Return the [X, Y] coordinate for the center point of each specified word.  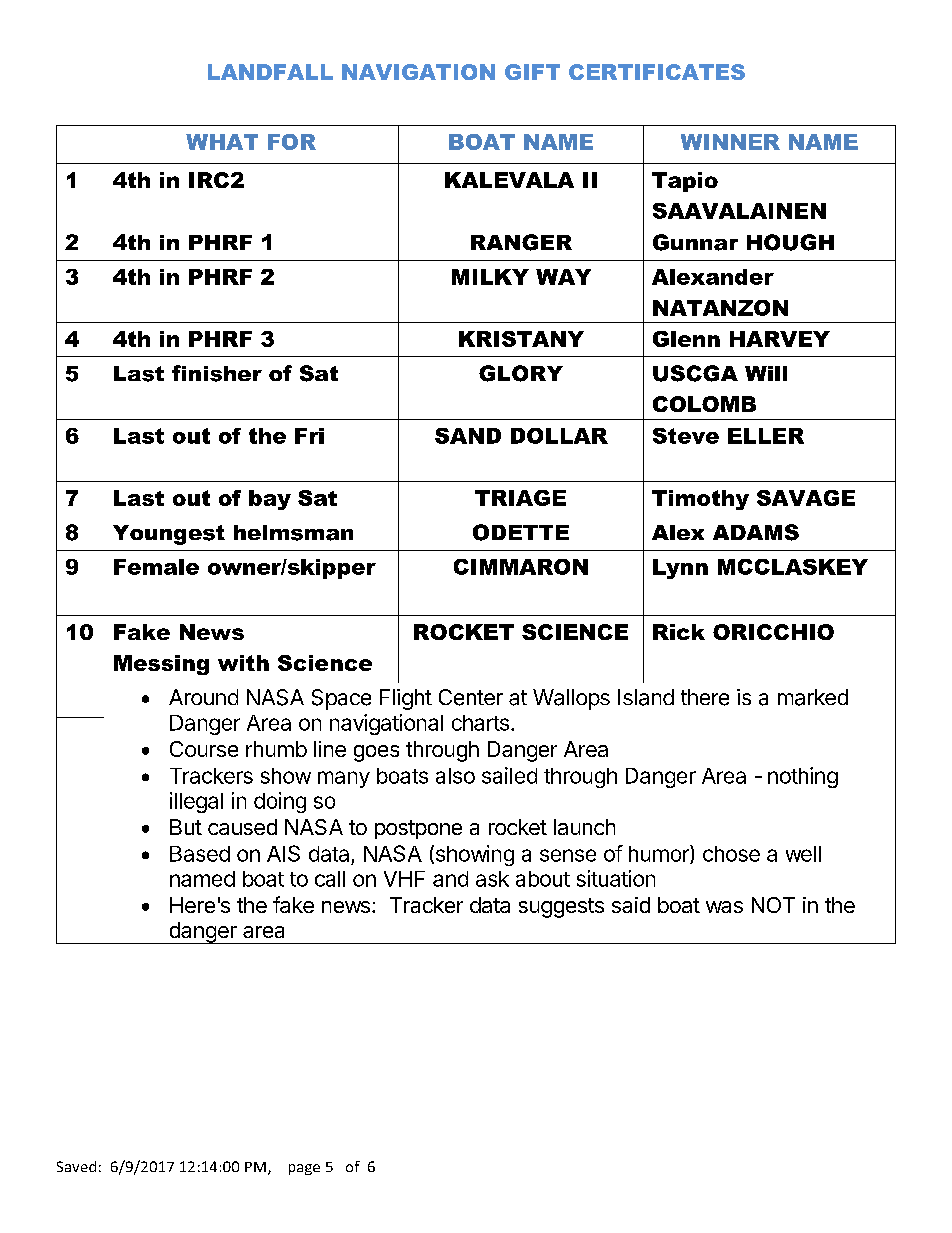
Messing [161, 665]
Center [471, 697]
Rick [679, 632]
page [304, 1169]
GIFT [532, 72]
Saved [76, 1166]
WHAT [222, 142]
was [724, 907]
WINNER [730, 142]
